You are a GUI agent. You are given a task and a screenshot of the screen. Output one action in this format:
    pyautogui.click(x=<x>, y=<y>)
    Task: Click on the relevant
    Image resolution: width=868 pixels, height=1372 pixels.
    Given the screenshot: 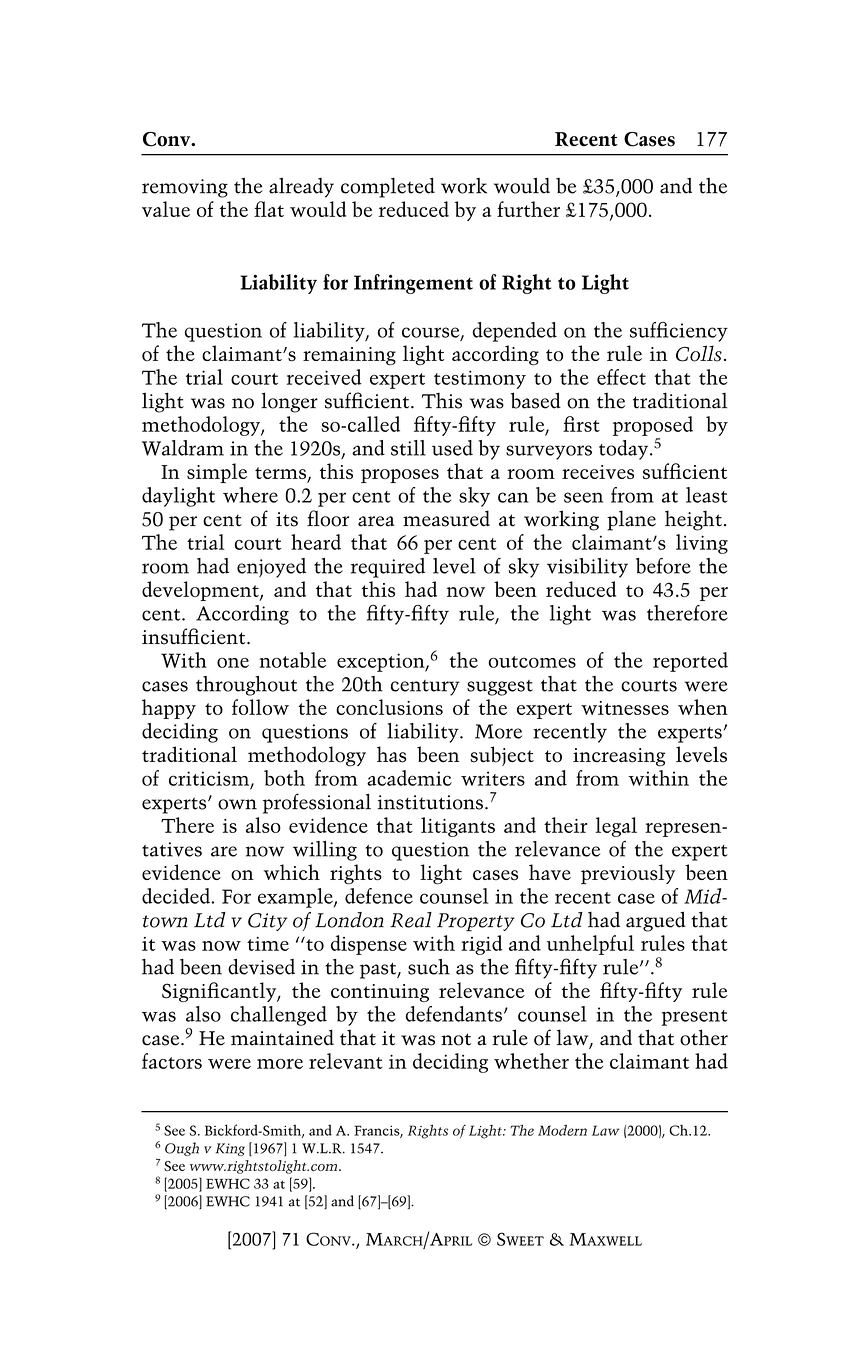 What is the action you would take?
    pyautogui.click(x=346, y=1061)
